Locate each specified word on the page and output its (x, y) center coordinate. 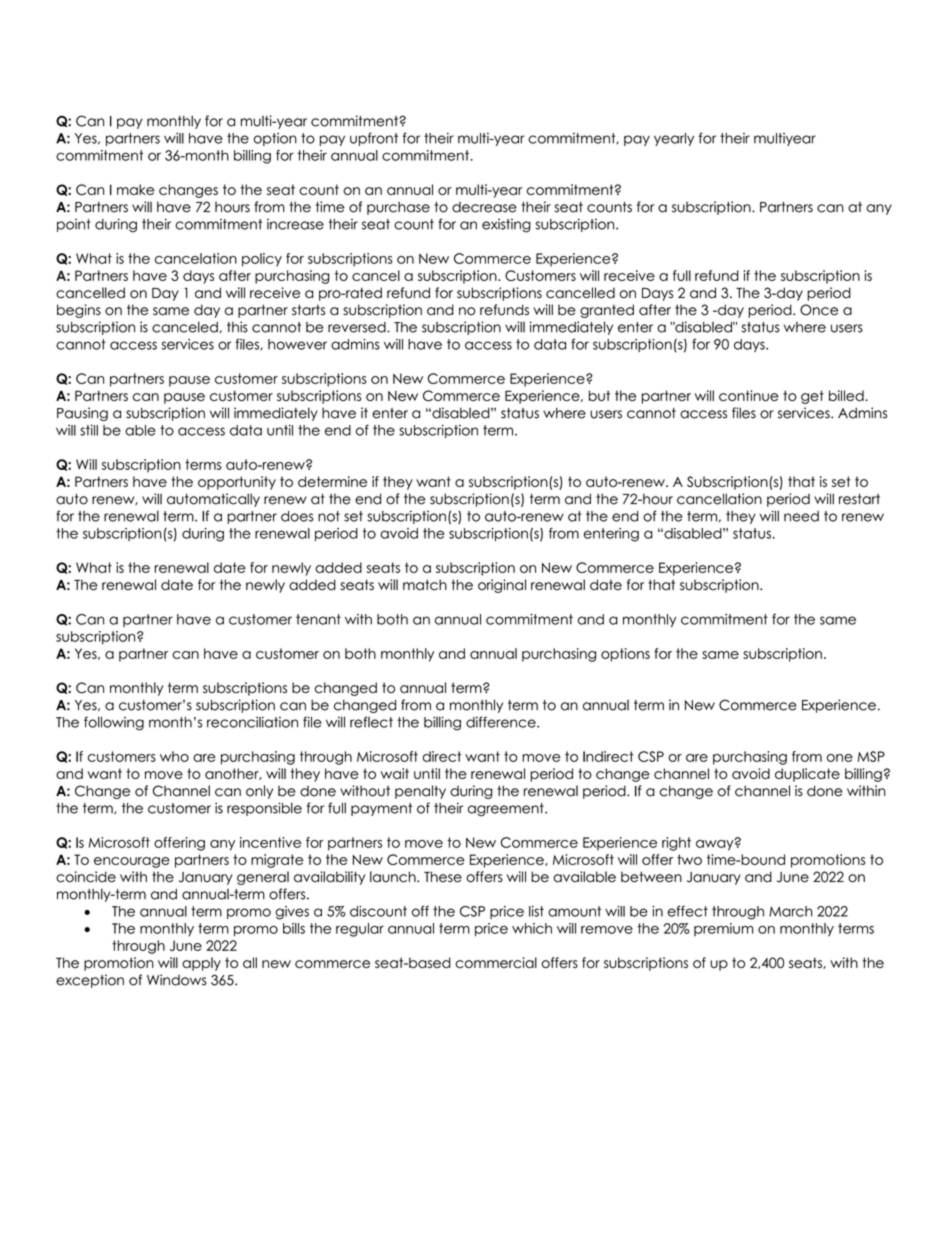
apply (201, 964)
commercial (496, 962)
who (174, 756)
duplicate (807, 775)
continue (749, 395)
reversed (358, 327)
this (237, 327)
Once (819, 310)
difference (502, 722)
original (502, 586)
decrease (484, 207)
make (135, 189)
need (801, 516)
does (297, 516)
